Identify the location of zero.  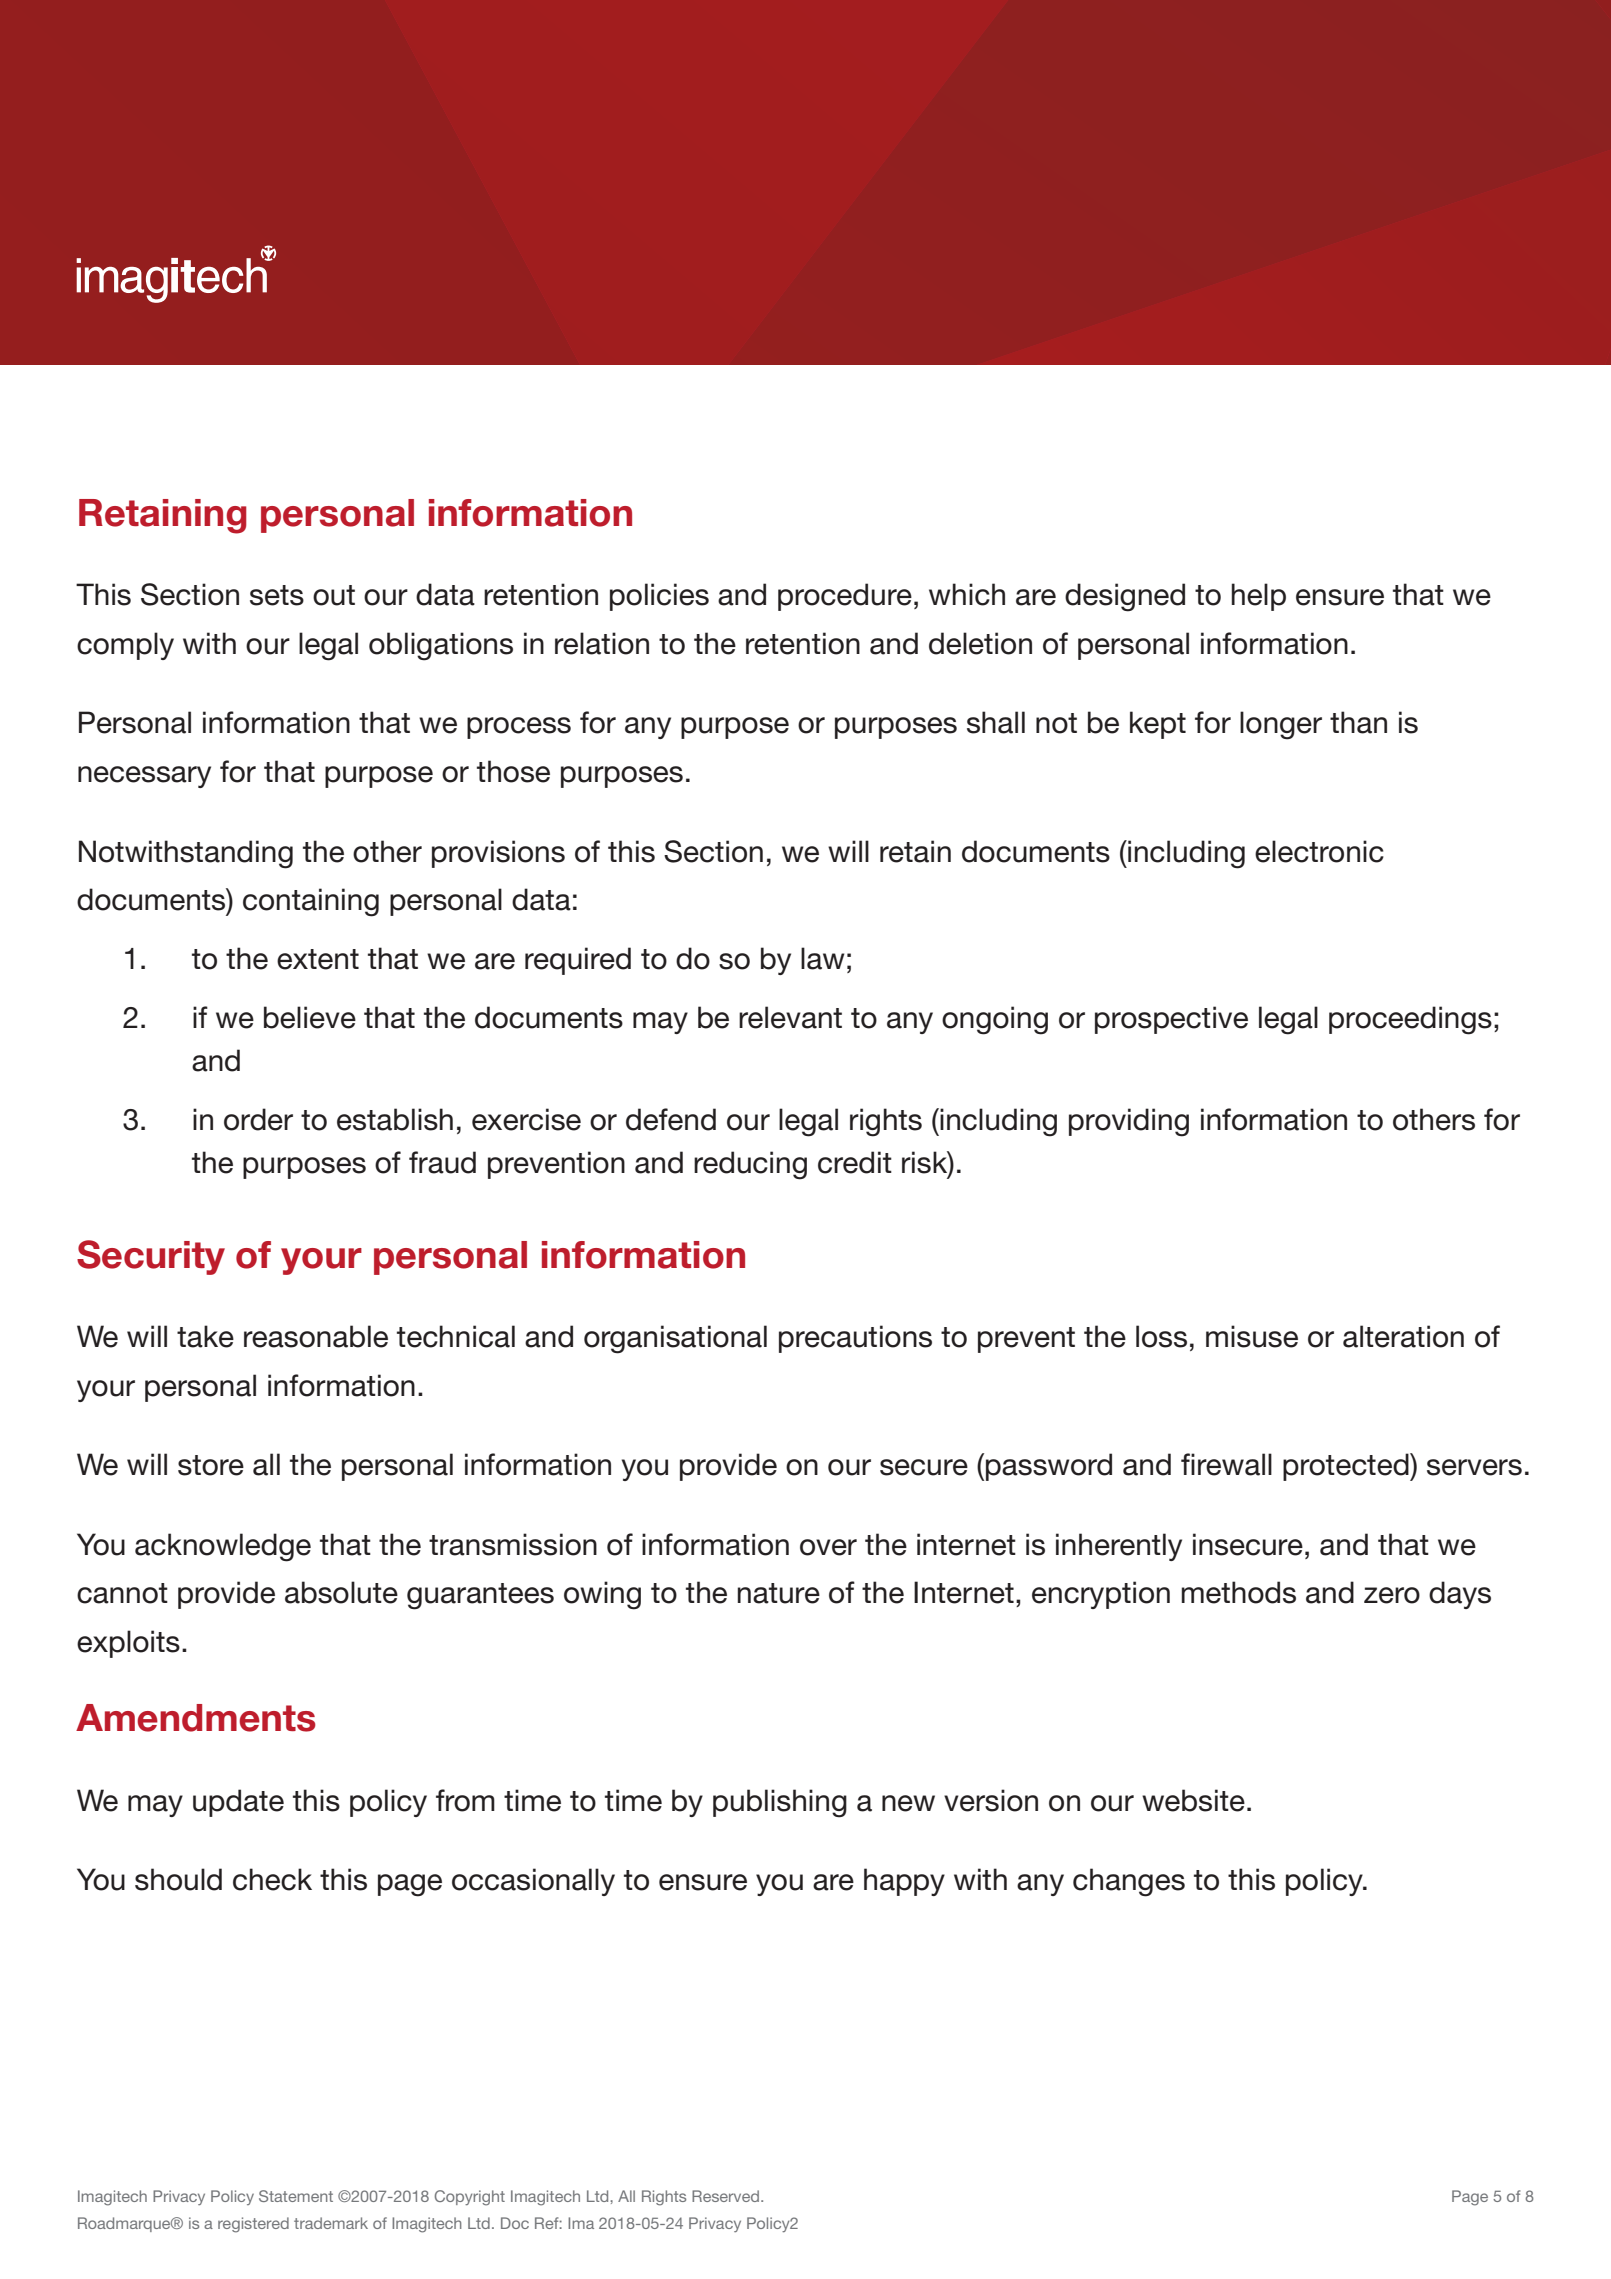
(1392, 1595).
